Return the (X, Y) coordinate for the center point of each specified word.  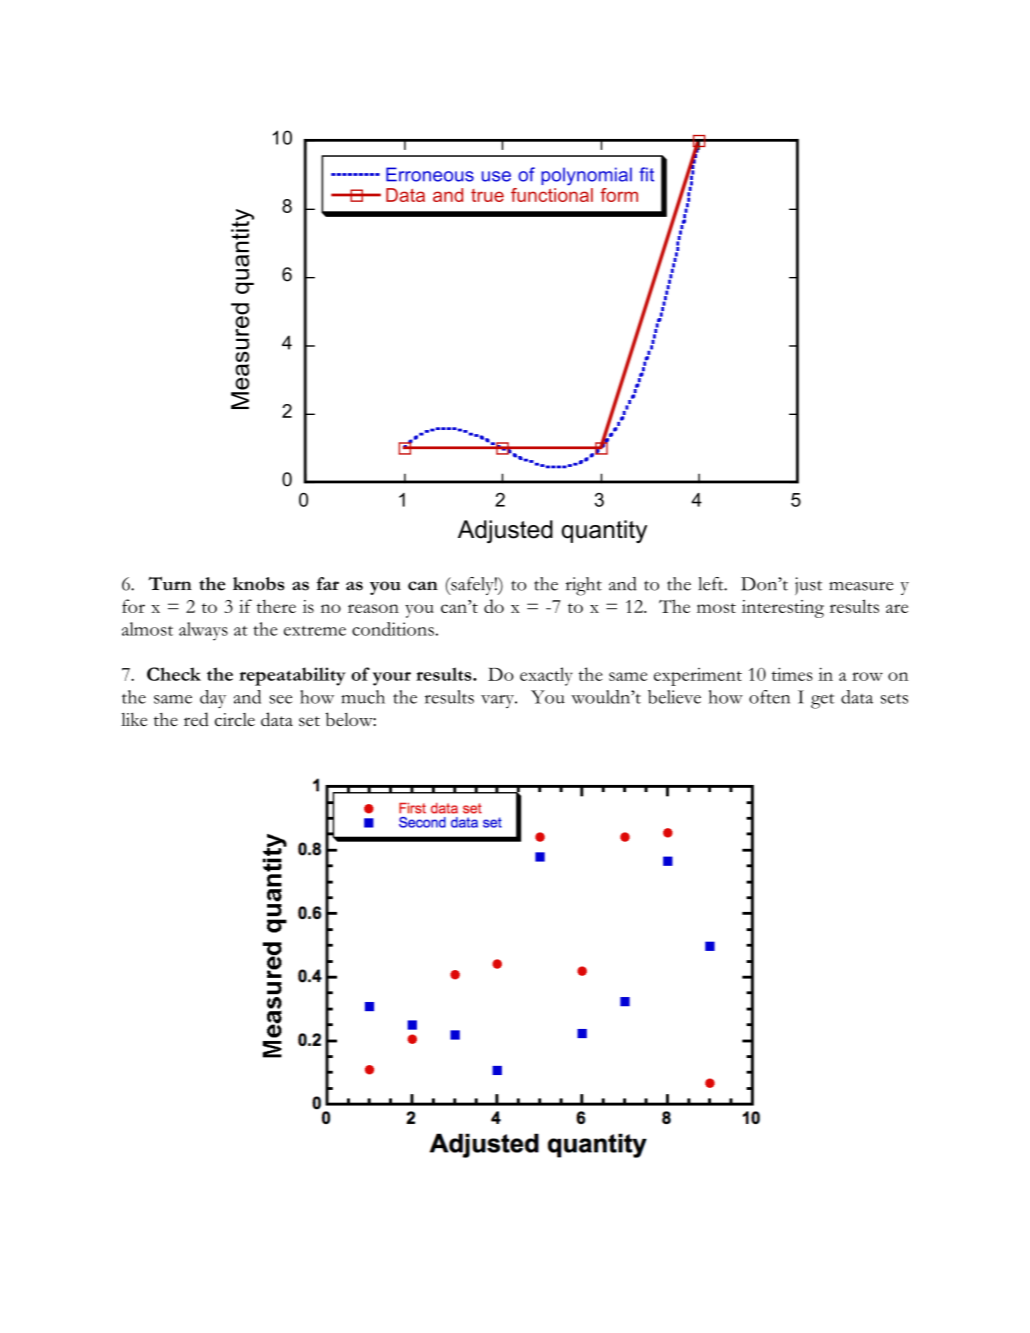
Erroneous (430, 174)
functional (552, 193)
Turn (170, 583)
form (619, 195)
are (897, 608)
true (487, 195)
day (213, 699)
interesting (783, 609)
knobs (259, 584)
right (584, 586)
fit (646, 174)
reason (373, 608)
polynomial (586, 176)
